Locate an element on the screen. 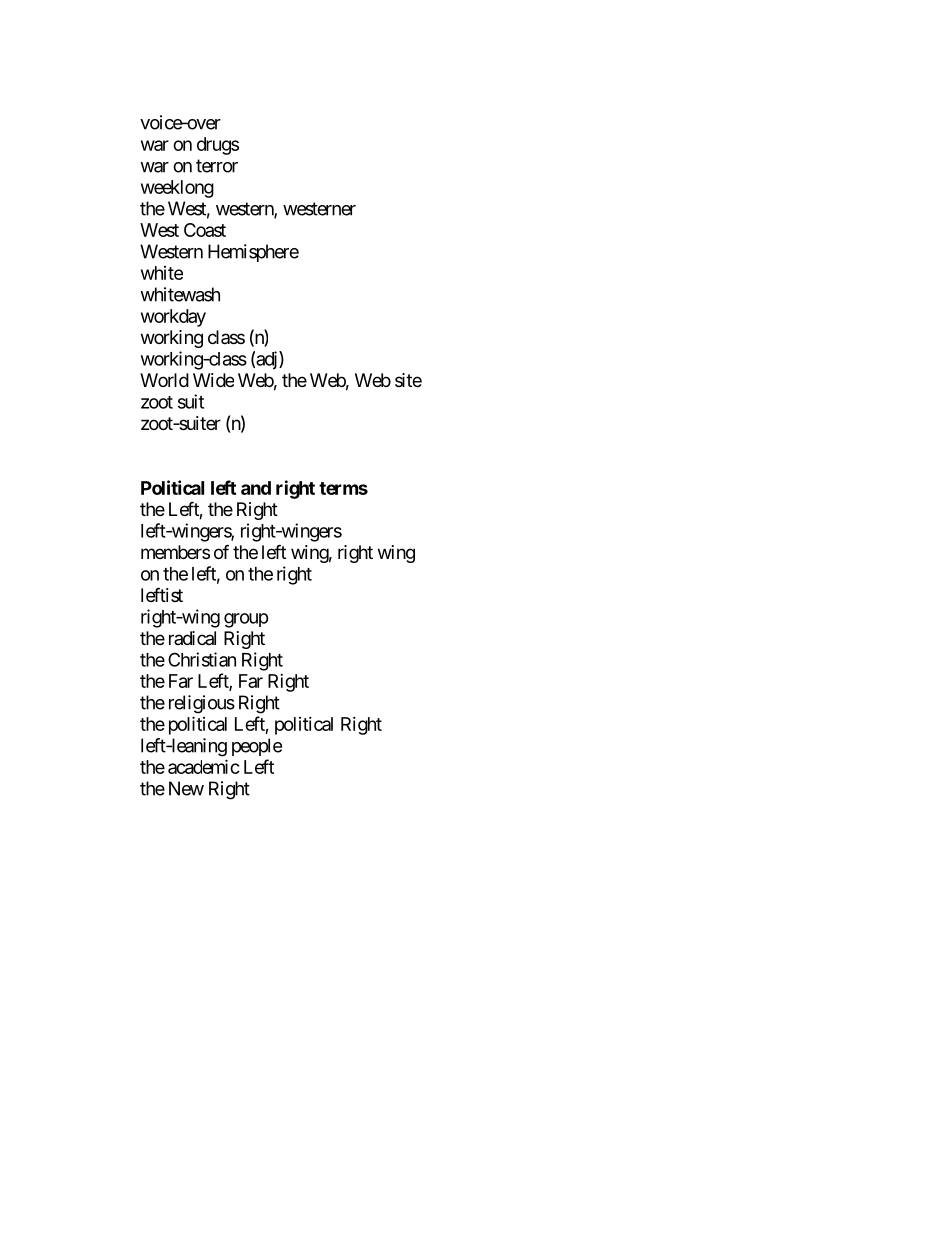 The width and height of the screenshot is (952, 1233). people is located at coordinates (257, 747).
